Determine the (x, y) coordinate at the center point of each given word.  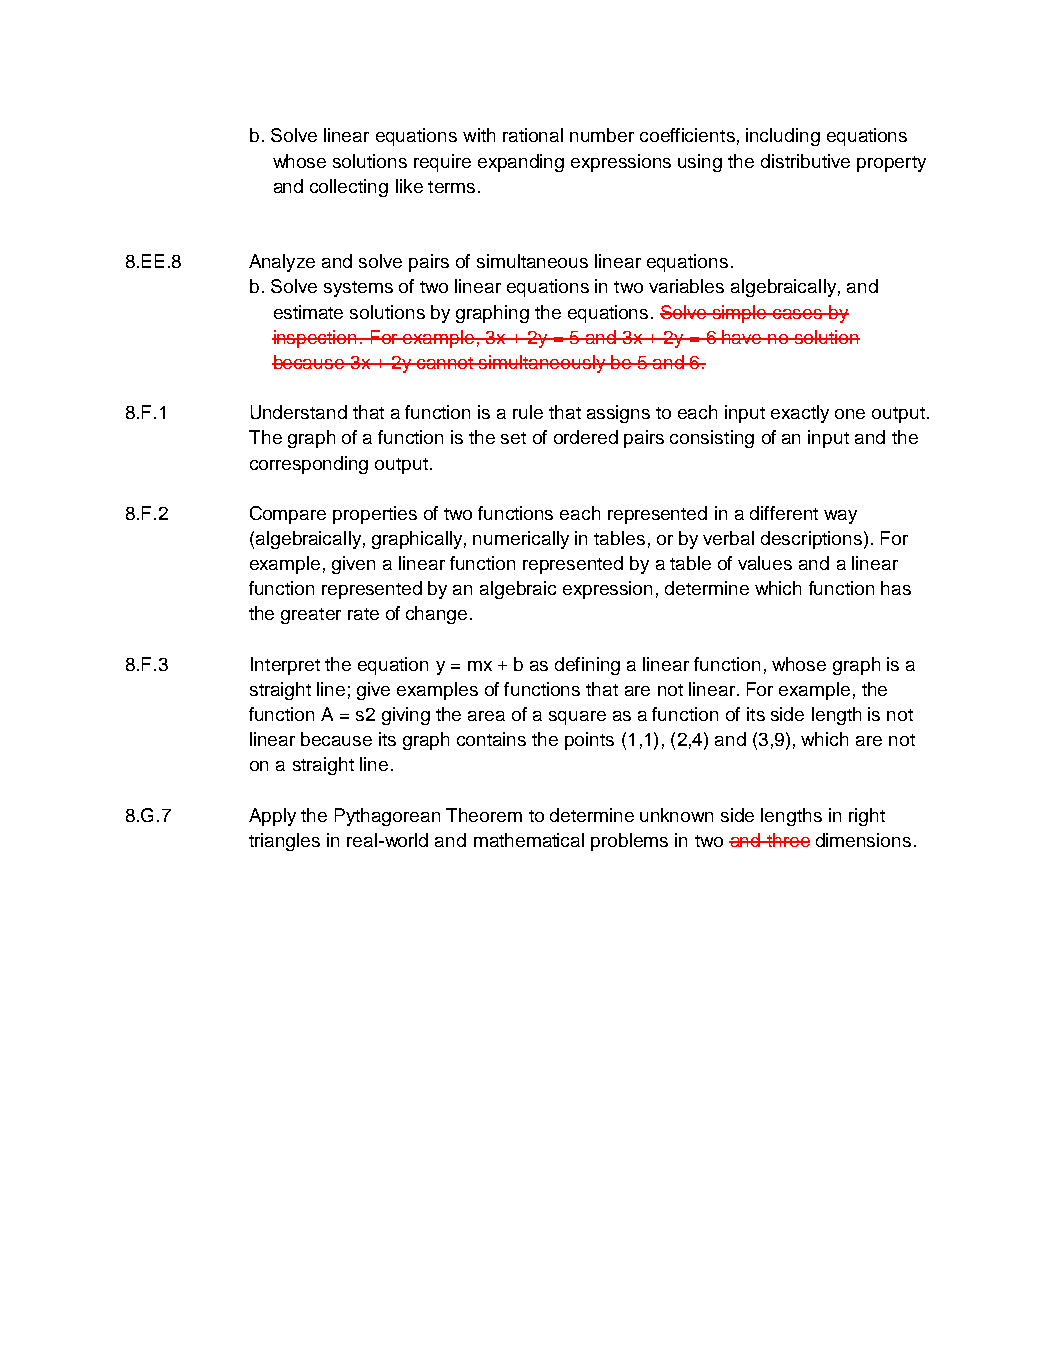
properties (375, 515)
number (602, 135)
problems (629, 842)
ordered (586, 437)
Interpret (285, 666)
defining (587, 666)
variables (686, 286)
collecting (349, 188)
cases (798, 314)
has (896, 588)
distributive (805, 161)
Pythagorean (387, 817)
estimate (308, 312)
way (840, 517)
